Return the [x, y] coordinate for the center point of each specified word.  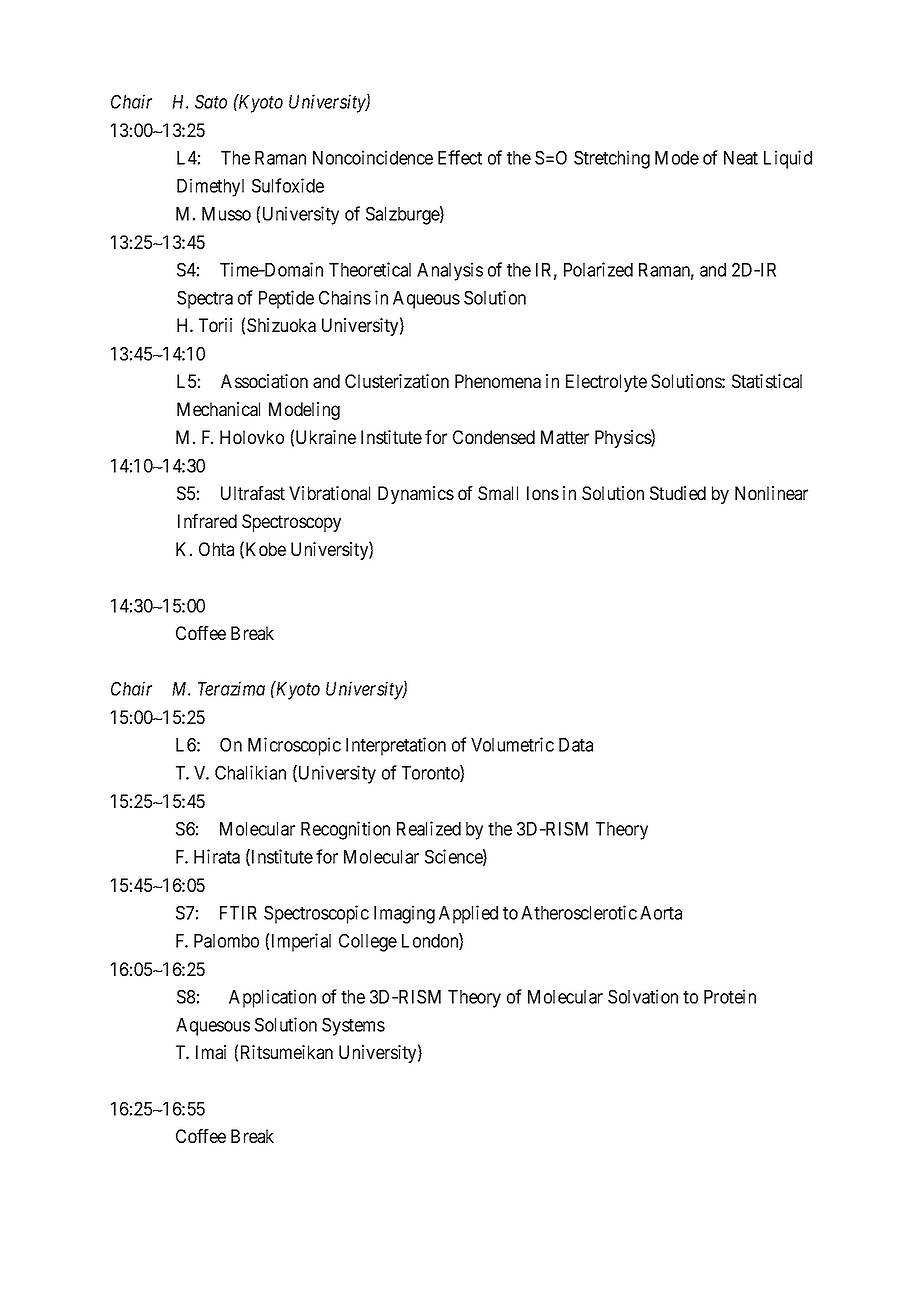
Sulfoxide [288, 185]
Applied [468, 914]
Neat [741, 158]
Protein [730, 996]
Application [272, 998]
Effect [460, 157]
